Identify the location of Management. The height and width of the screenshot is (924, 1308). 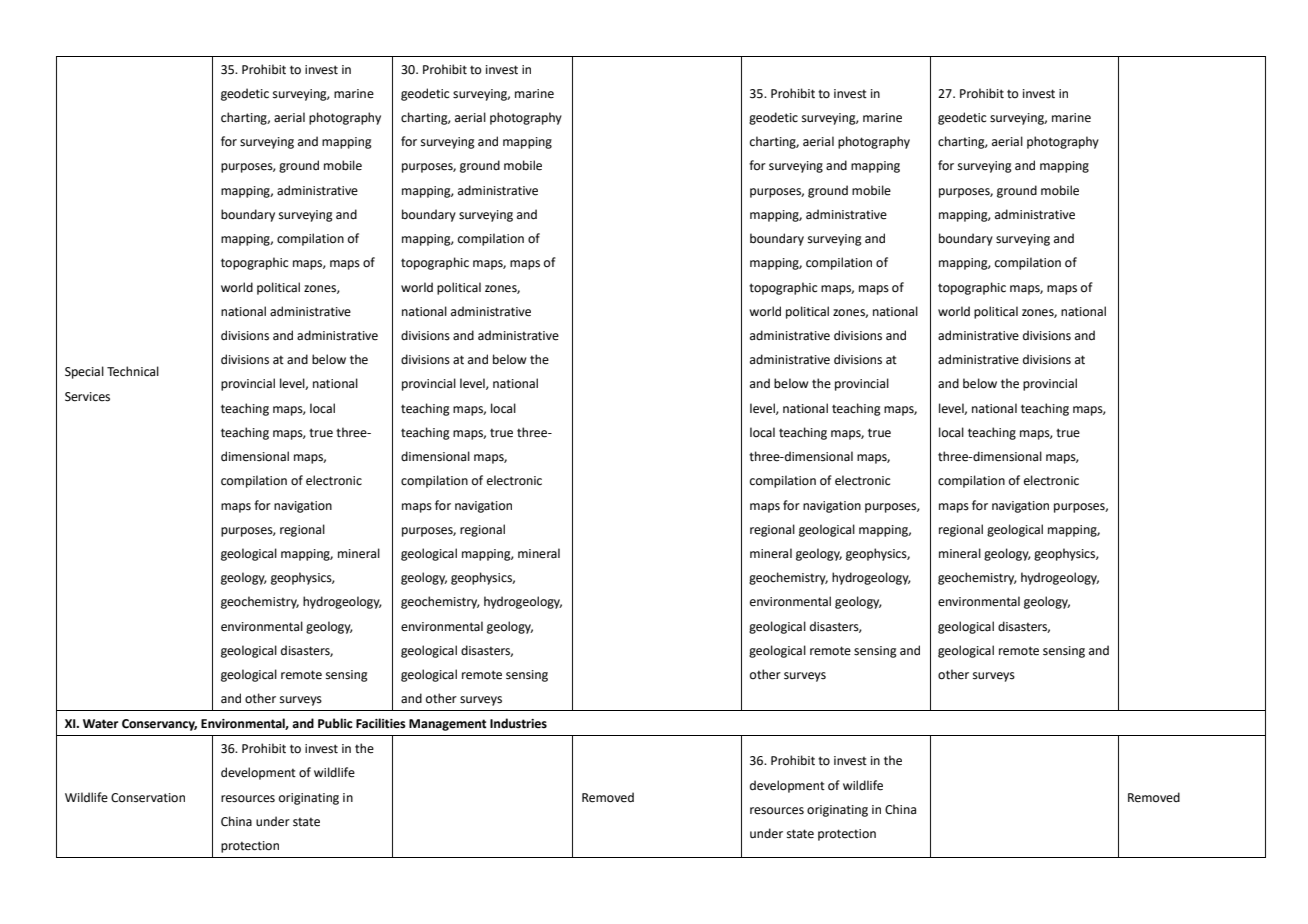
(448, 725).
